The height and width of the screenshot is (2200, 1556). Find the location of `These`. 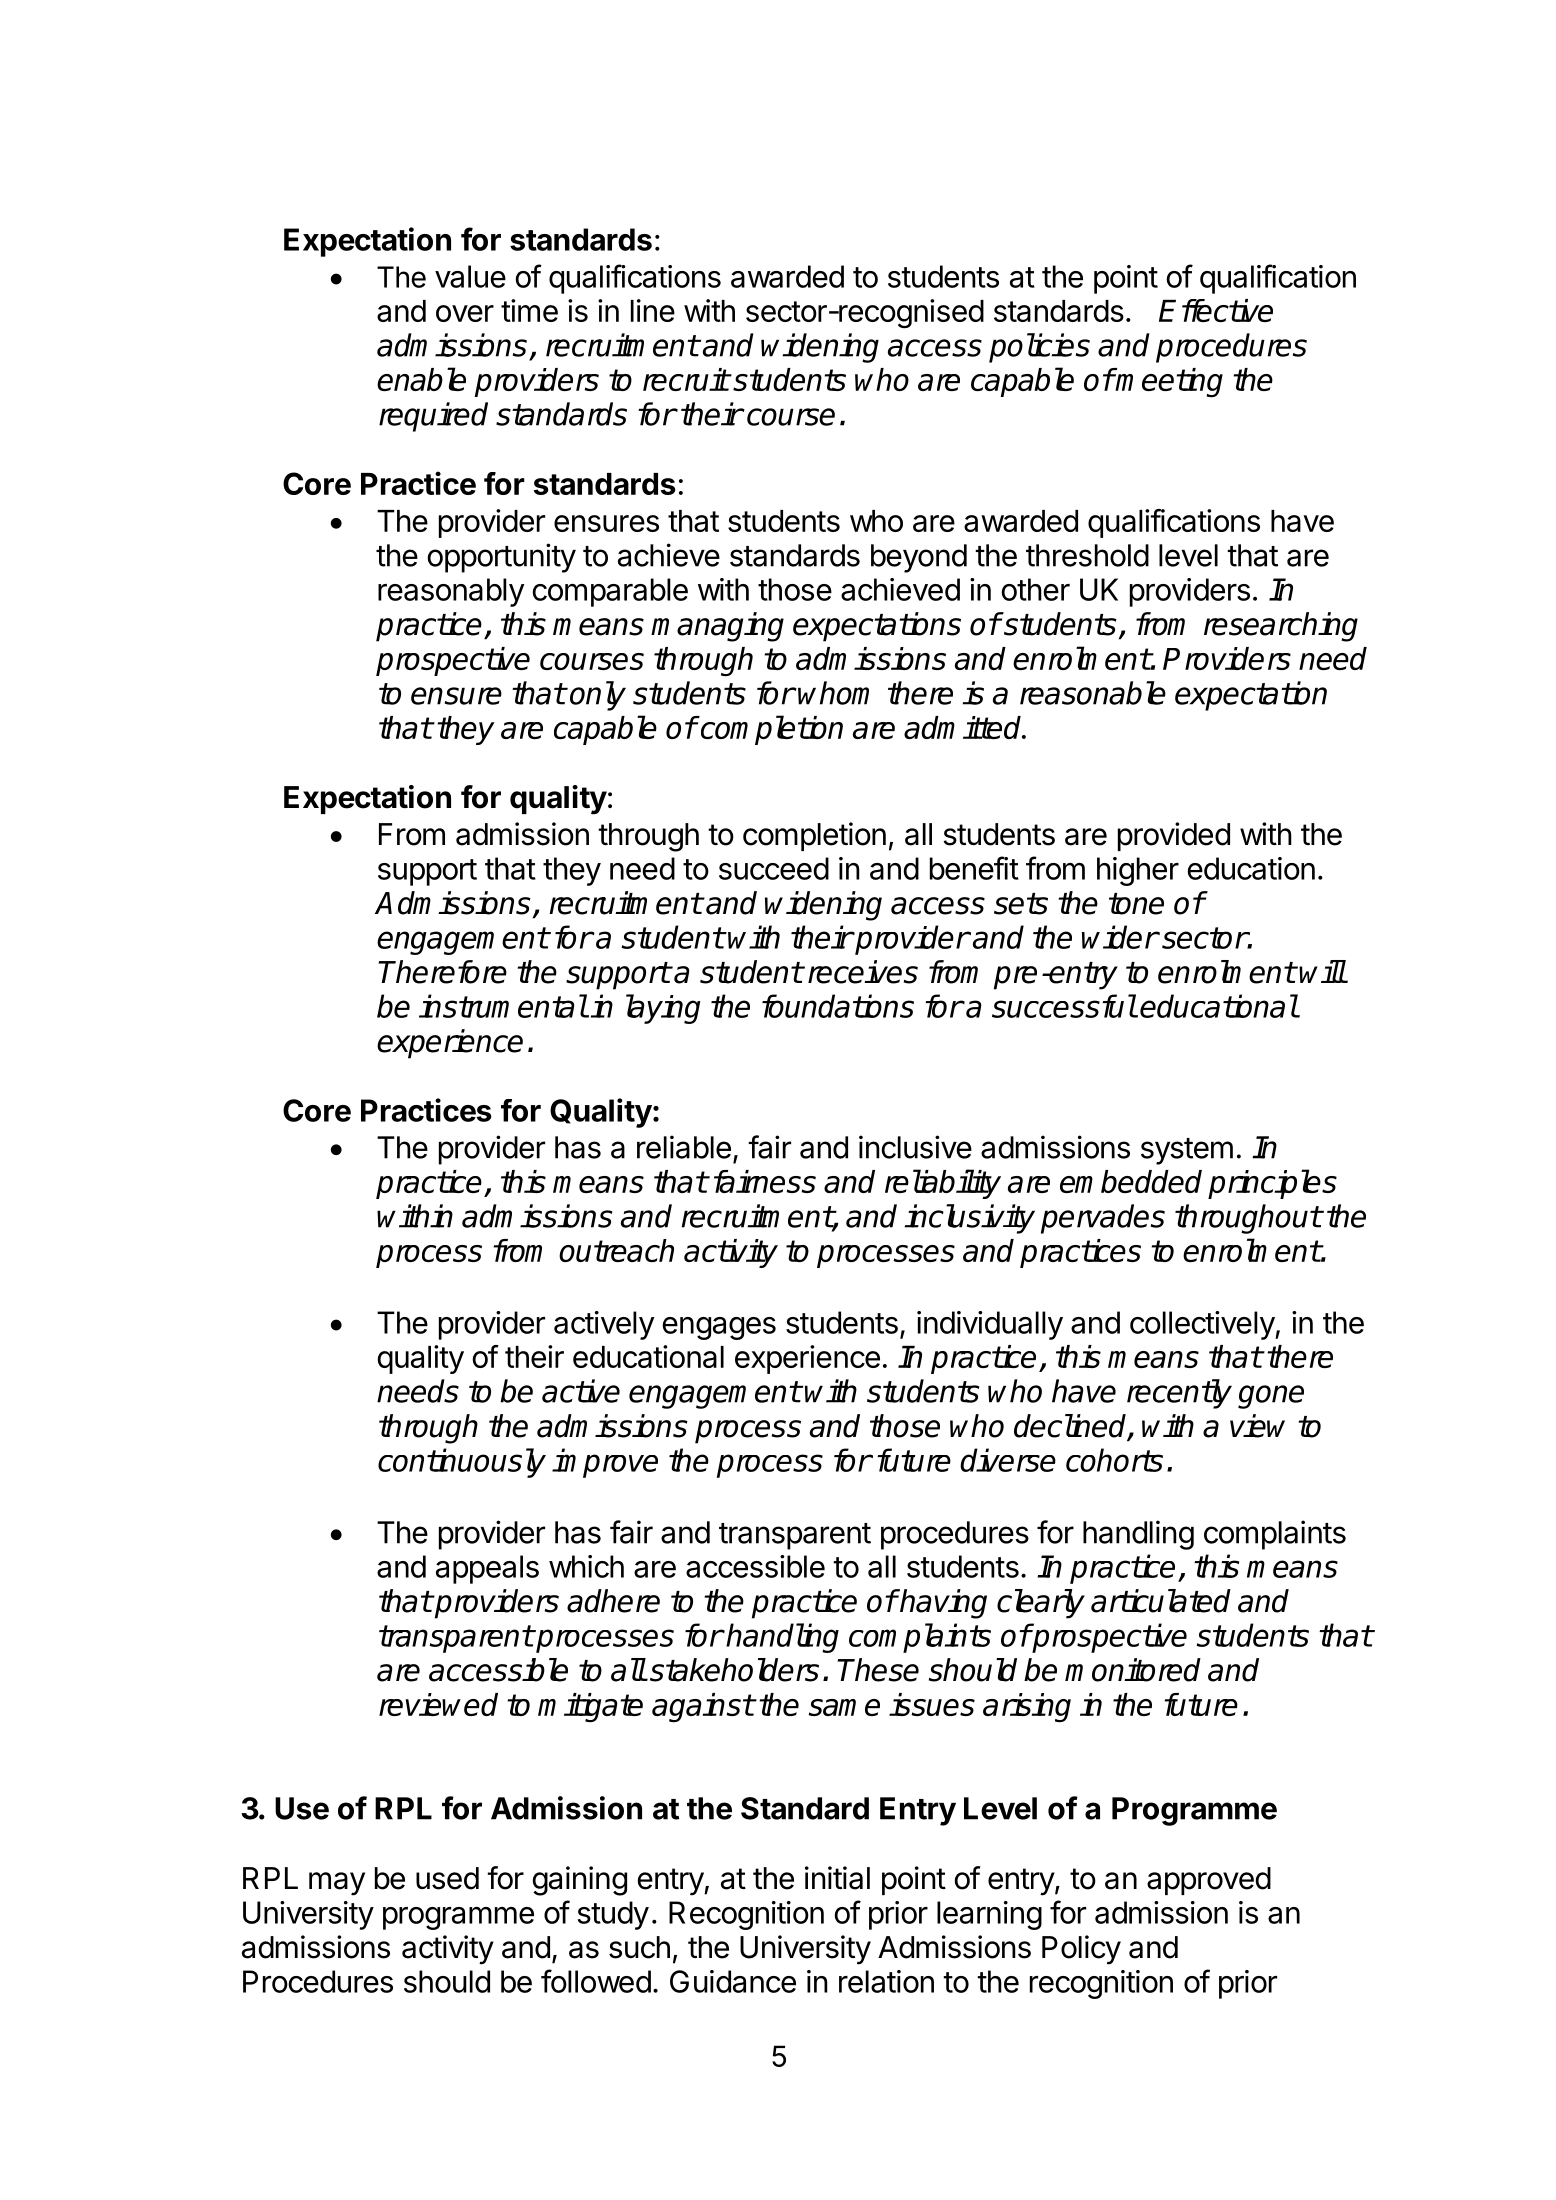

These is located at coordinates (878, 1670).
